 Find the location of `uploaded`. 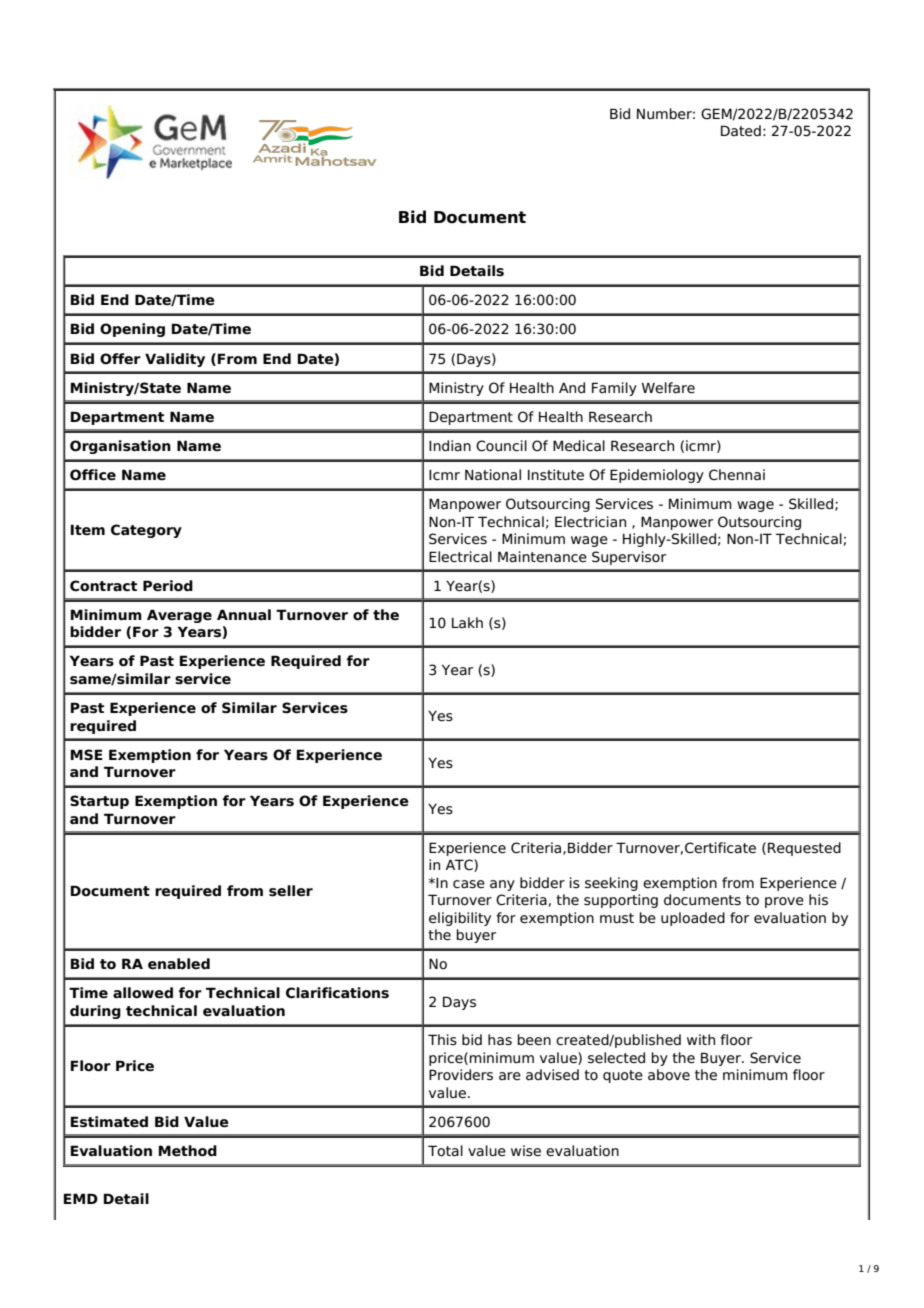

uploaded is located at coordinates (693, 919).
